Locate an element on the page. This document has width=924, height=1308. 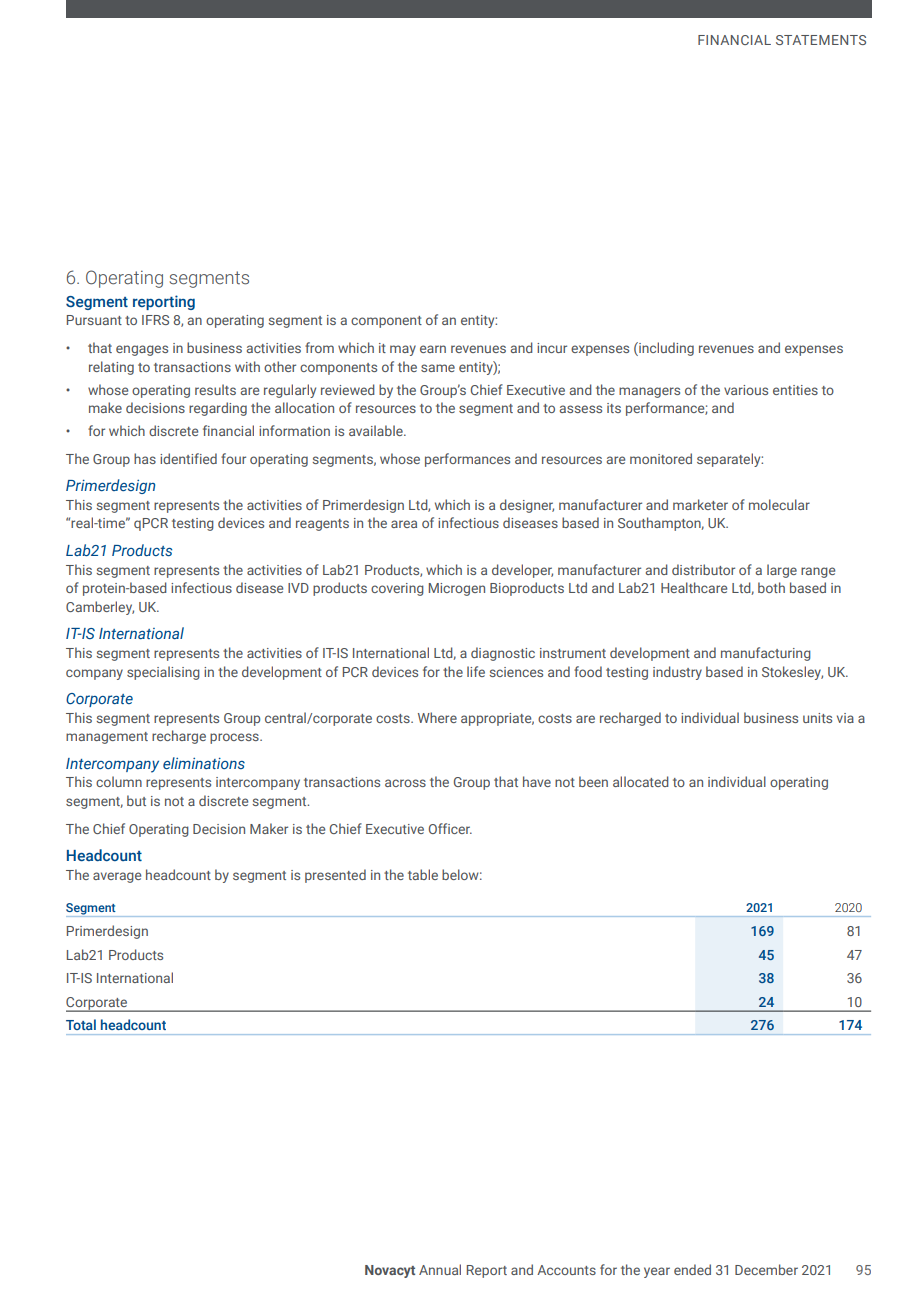
designer is located at coordinates (527, 506).
